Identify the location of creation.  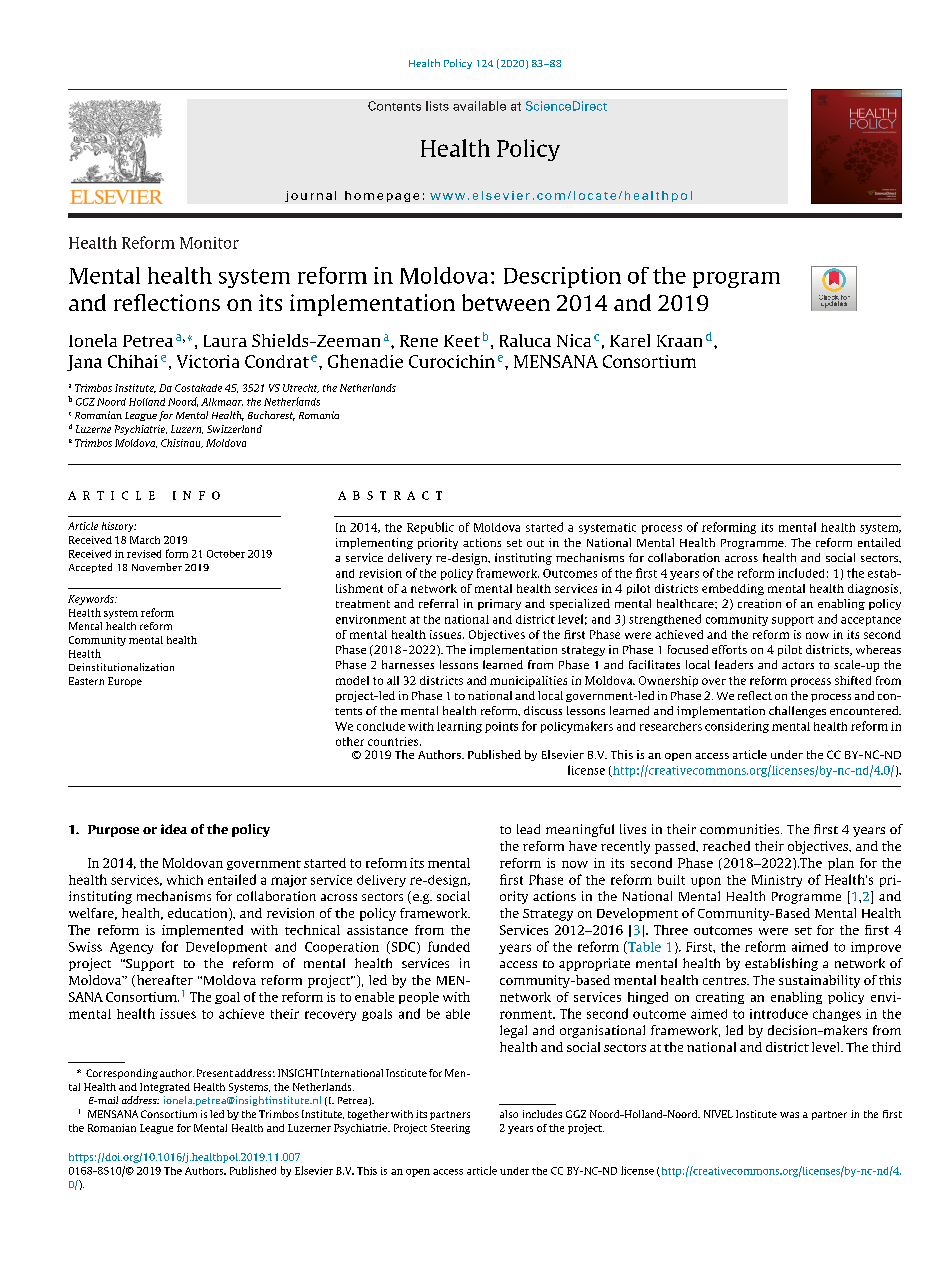
(759, 603).
